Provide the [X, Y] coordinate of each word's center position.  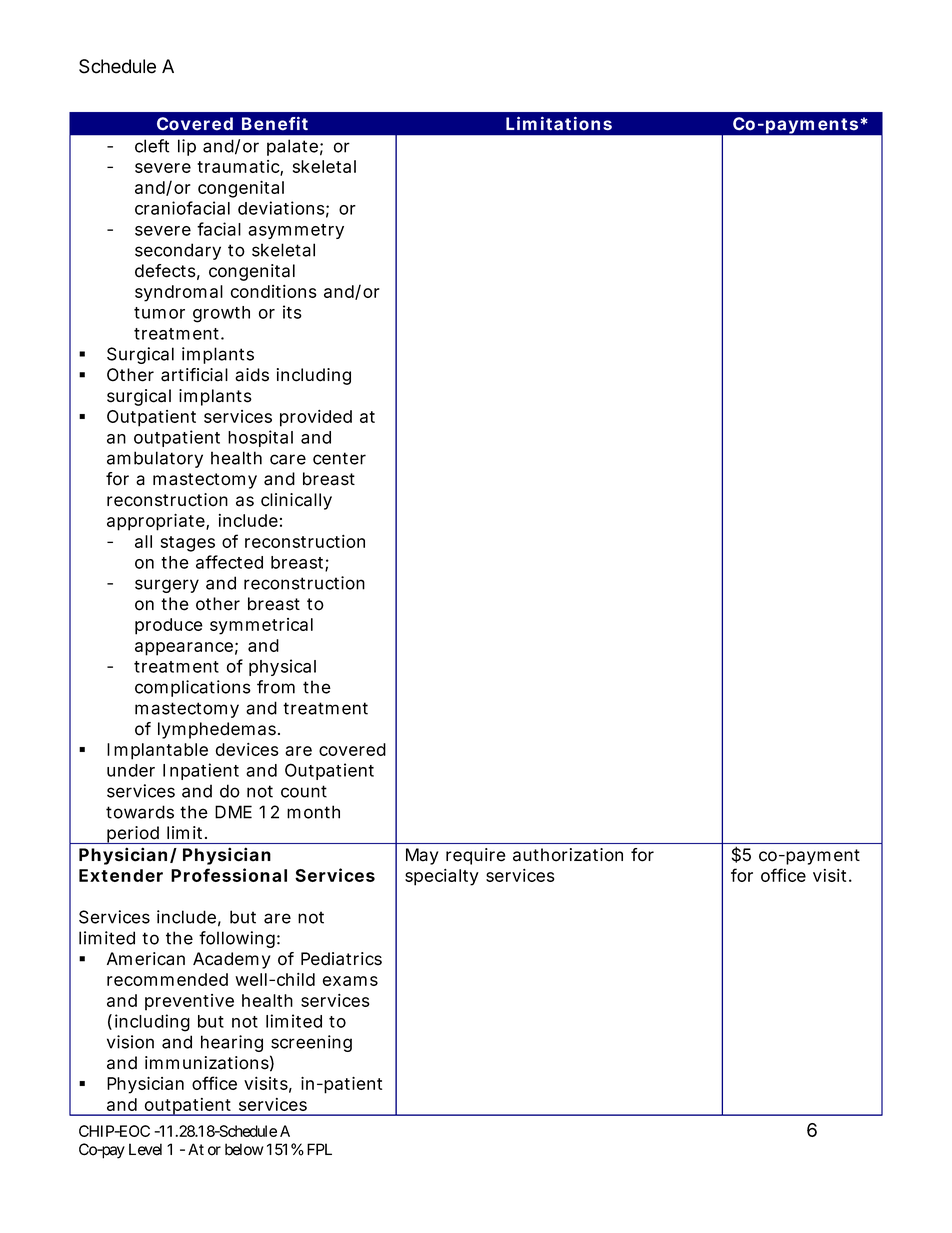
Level [145, 1149]
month [313, 812]
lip [187, 147]
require [476, 856]
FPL [319, 1149]
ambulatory [155, 459]
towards [140, 812]
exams [350, 981]
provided [316, 418]
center [339, 458]
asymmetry [296, 231]
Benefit [275, 124]
